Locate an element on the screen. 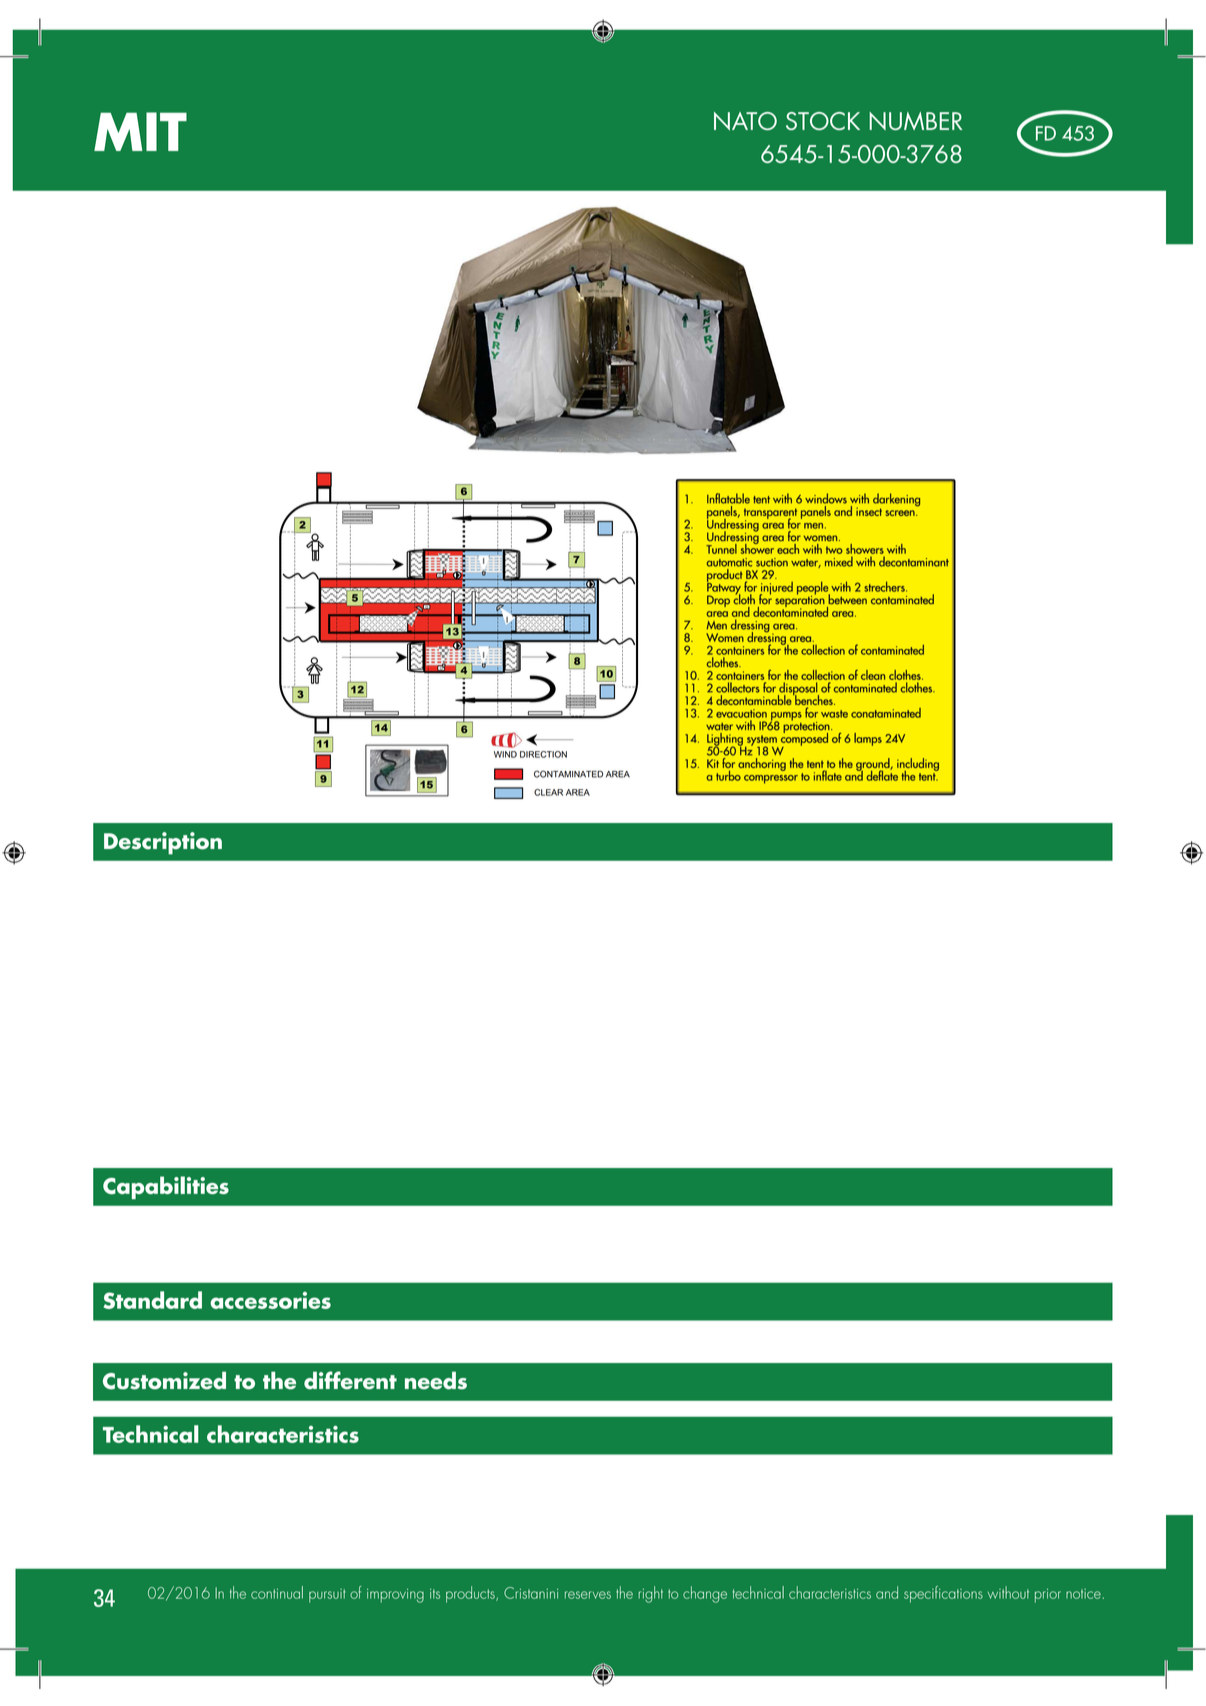 Image resolution: width=1206 pixels, height=1706 pixels. NUMBER is located at coordinates (915, 121).
